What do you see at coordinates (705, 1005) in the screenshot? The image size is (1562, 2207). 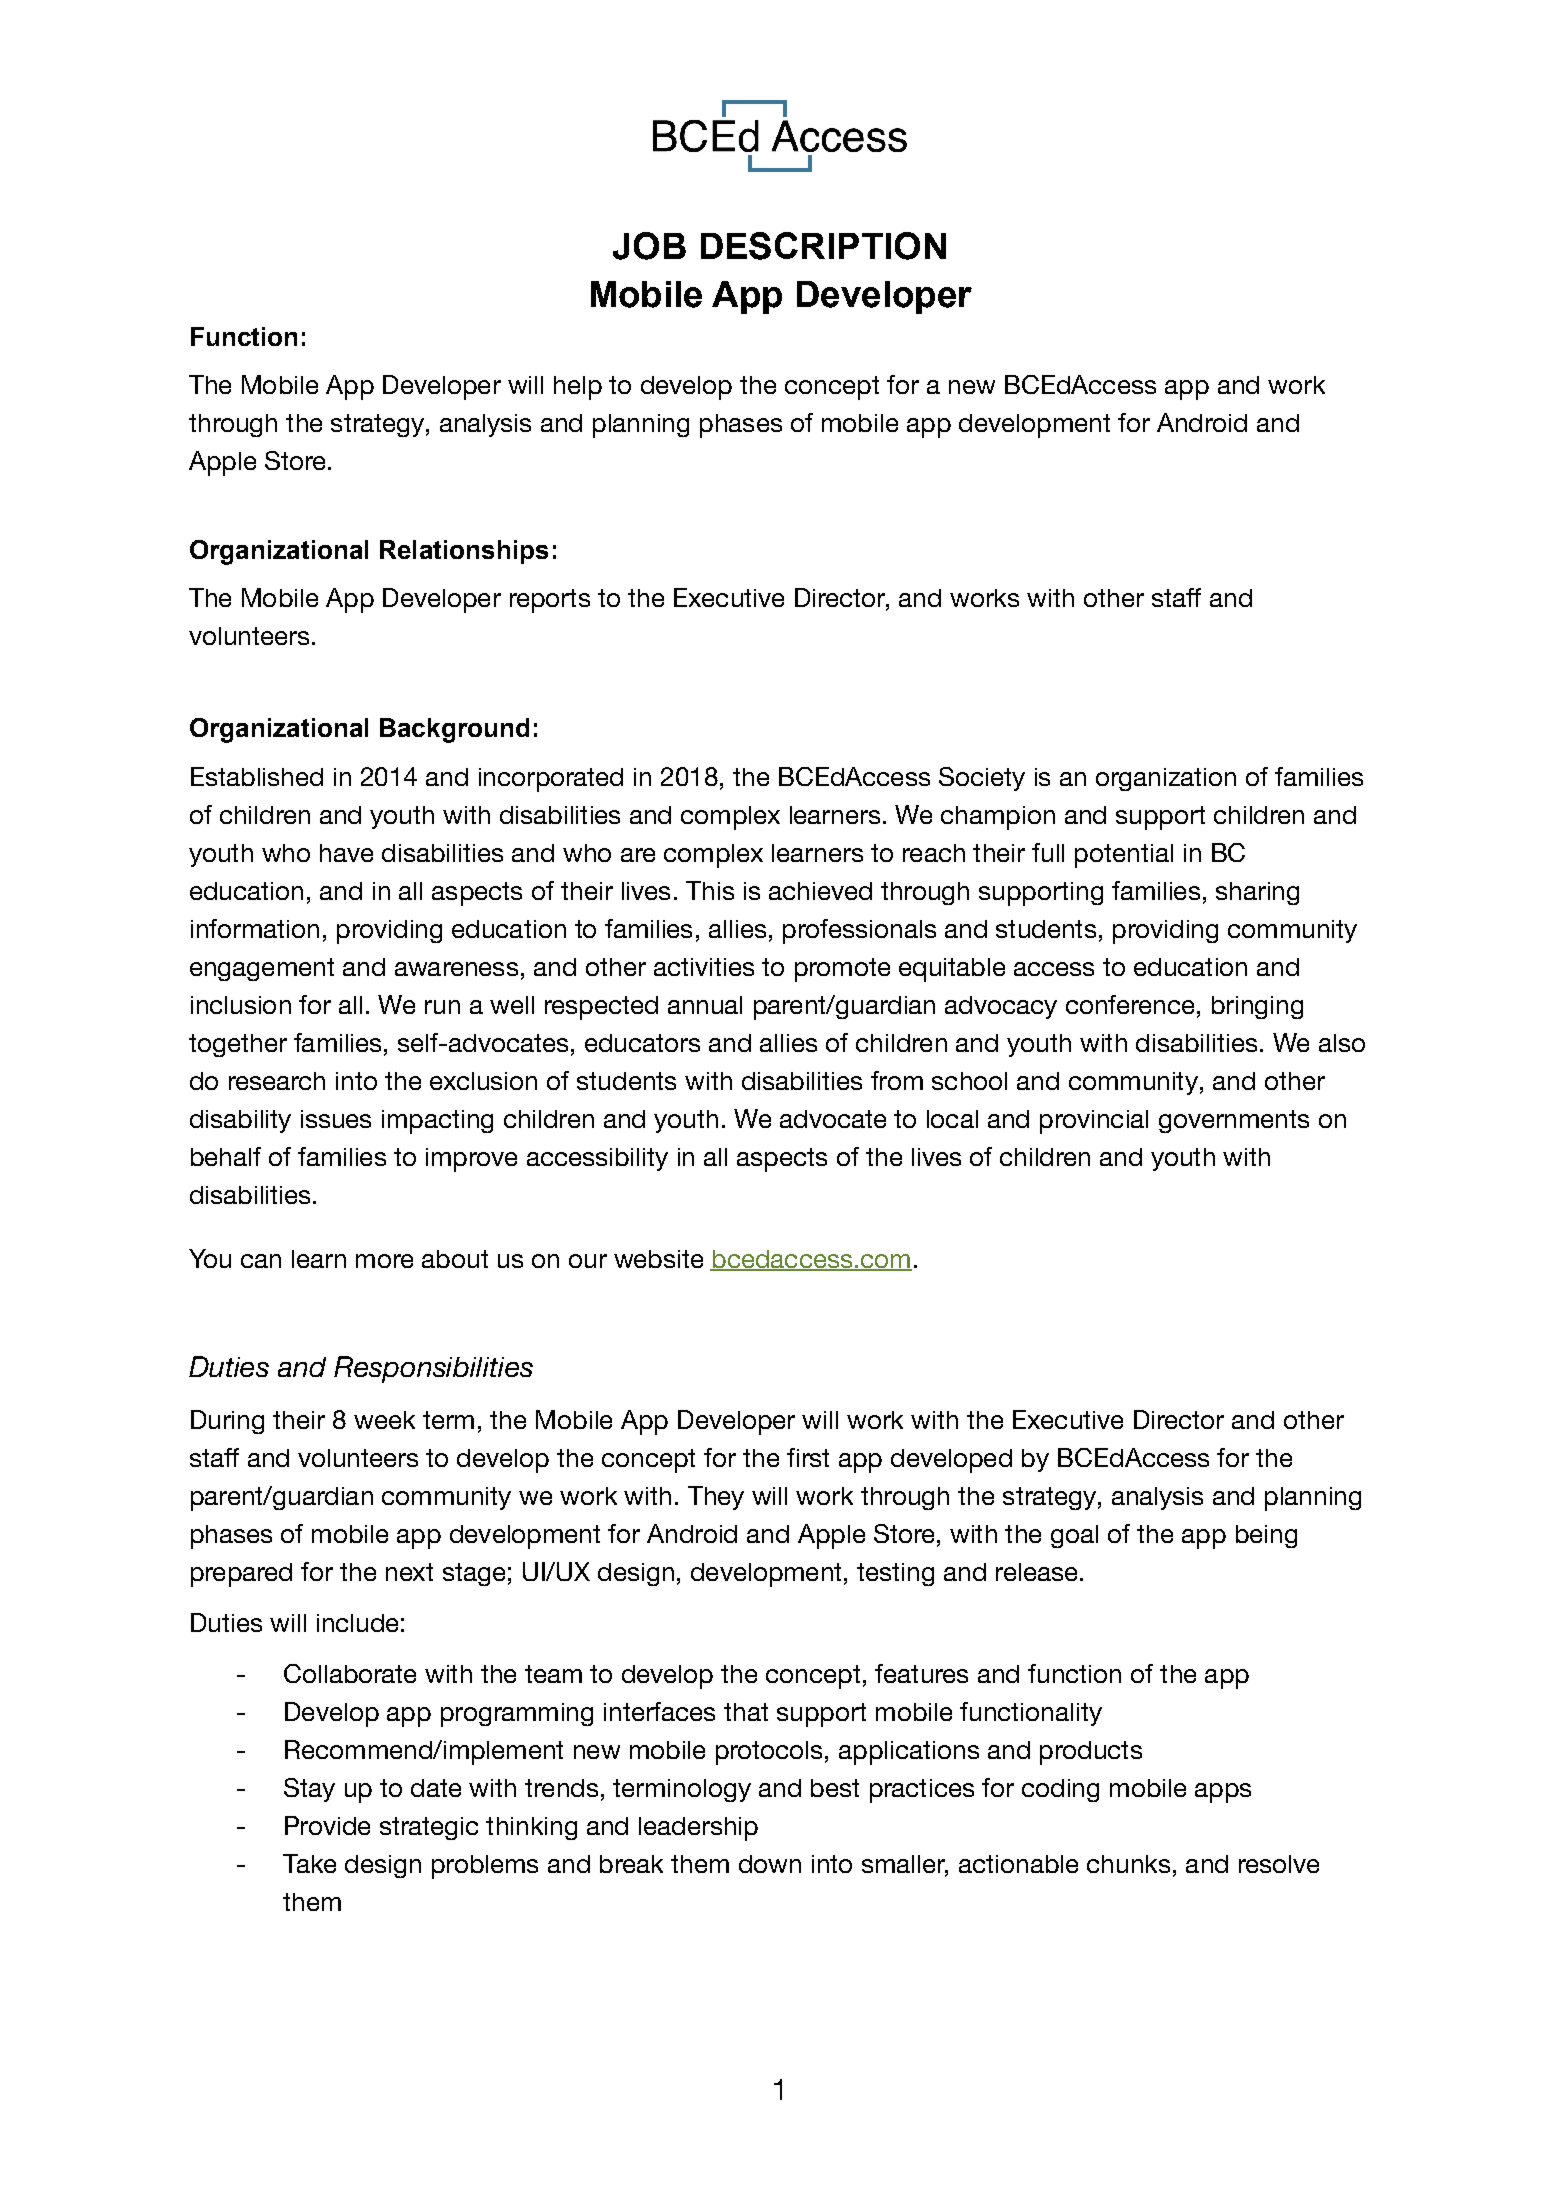 I see `annual` at bounding box center [705, 1005].
